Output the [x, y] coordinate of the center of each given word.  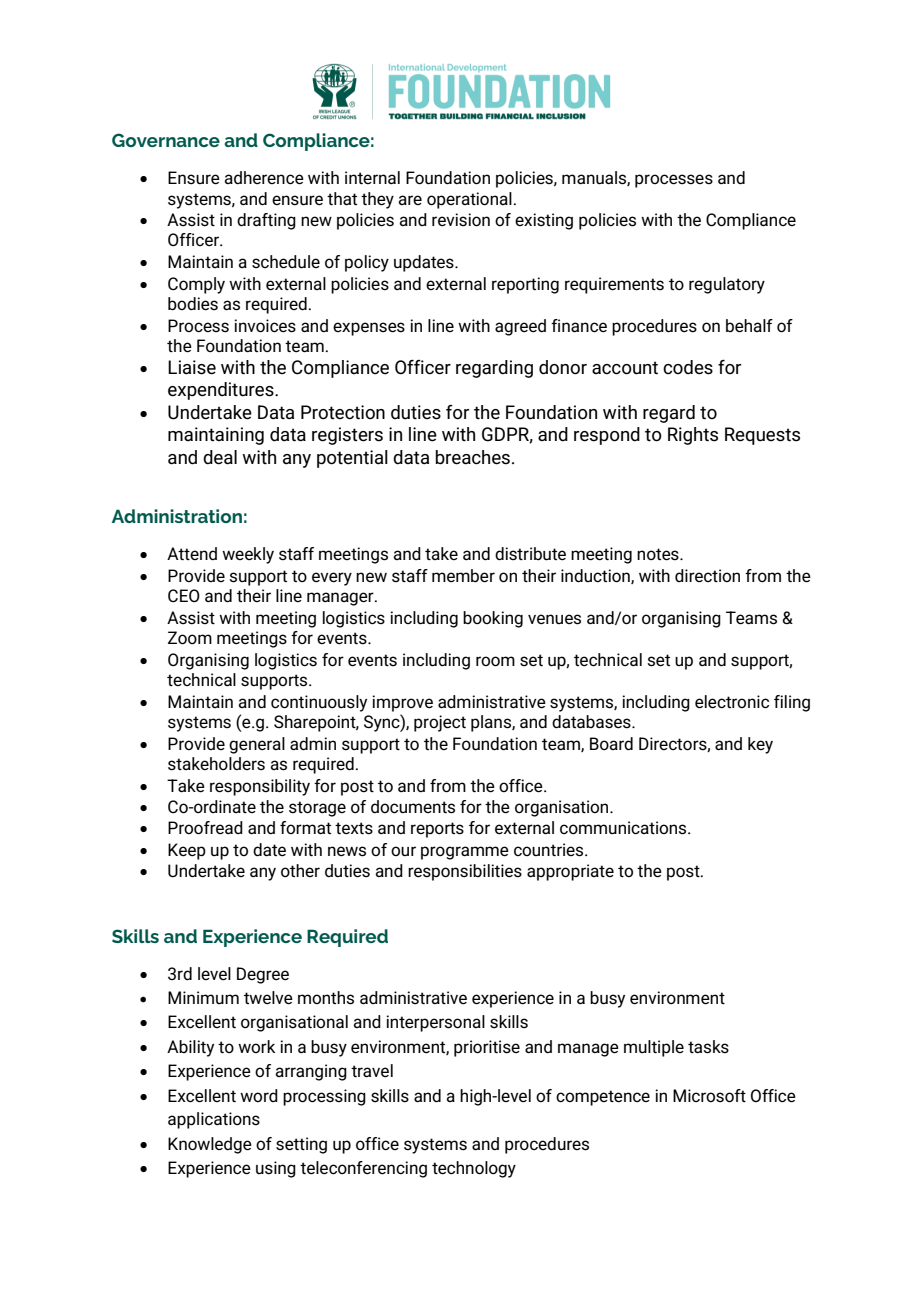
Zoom [190, 638]
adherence [264, 178]
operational [469, 200]
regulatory [727, 285]
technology [474, 1169]
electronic [732, 702]
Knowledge [210, 1145]
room [495, 661]
